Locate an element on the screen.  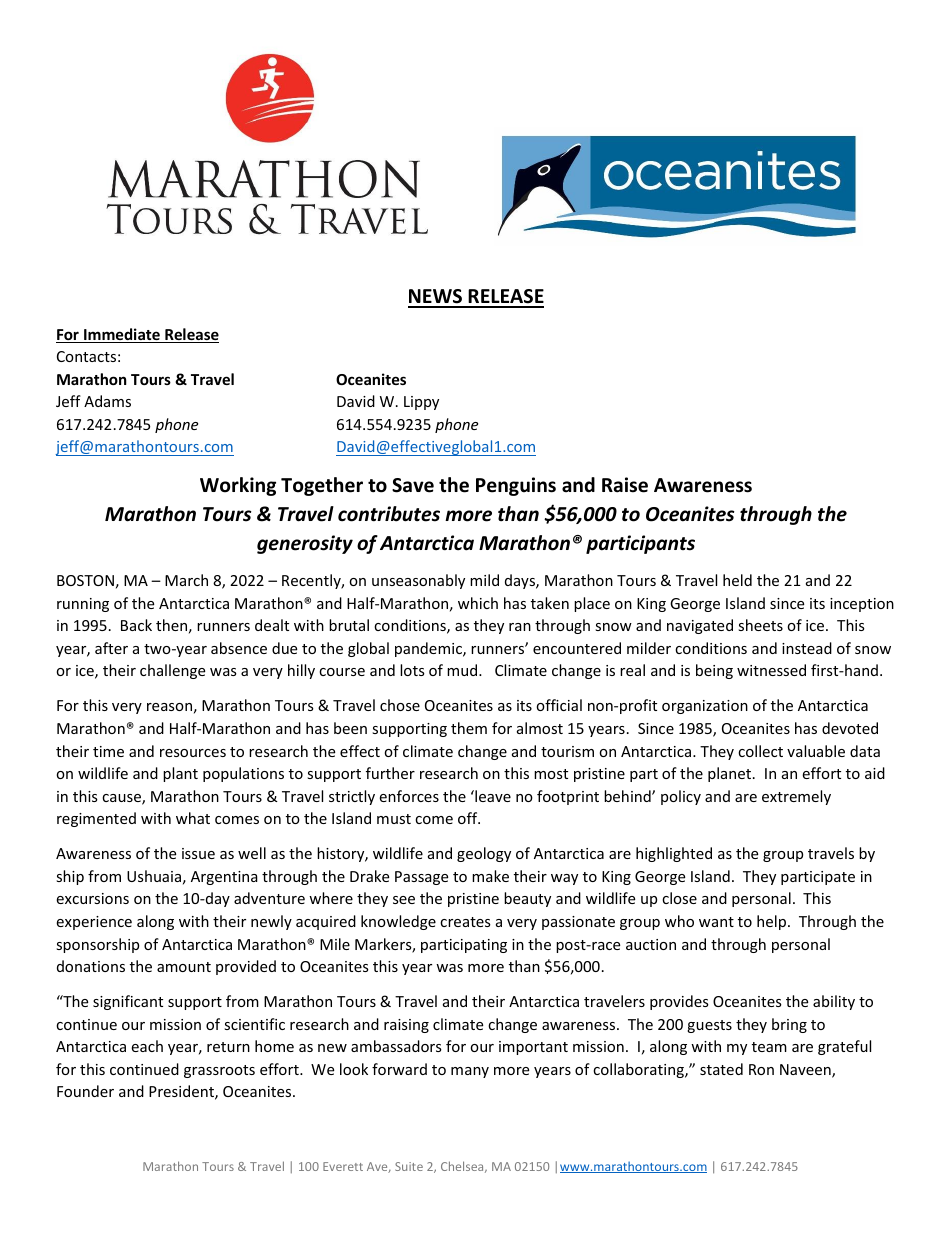
them is located at coordinates (469, 728).
